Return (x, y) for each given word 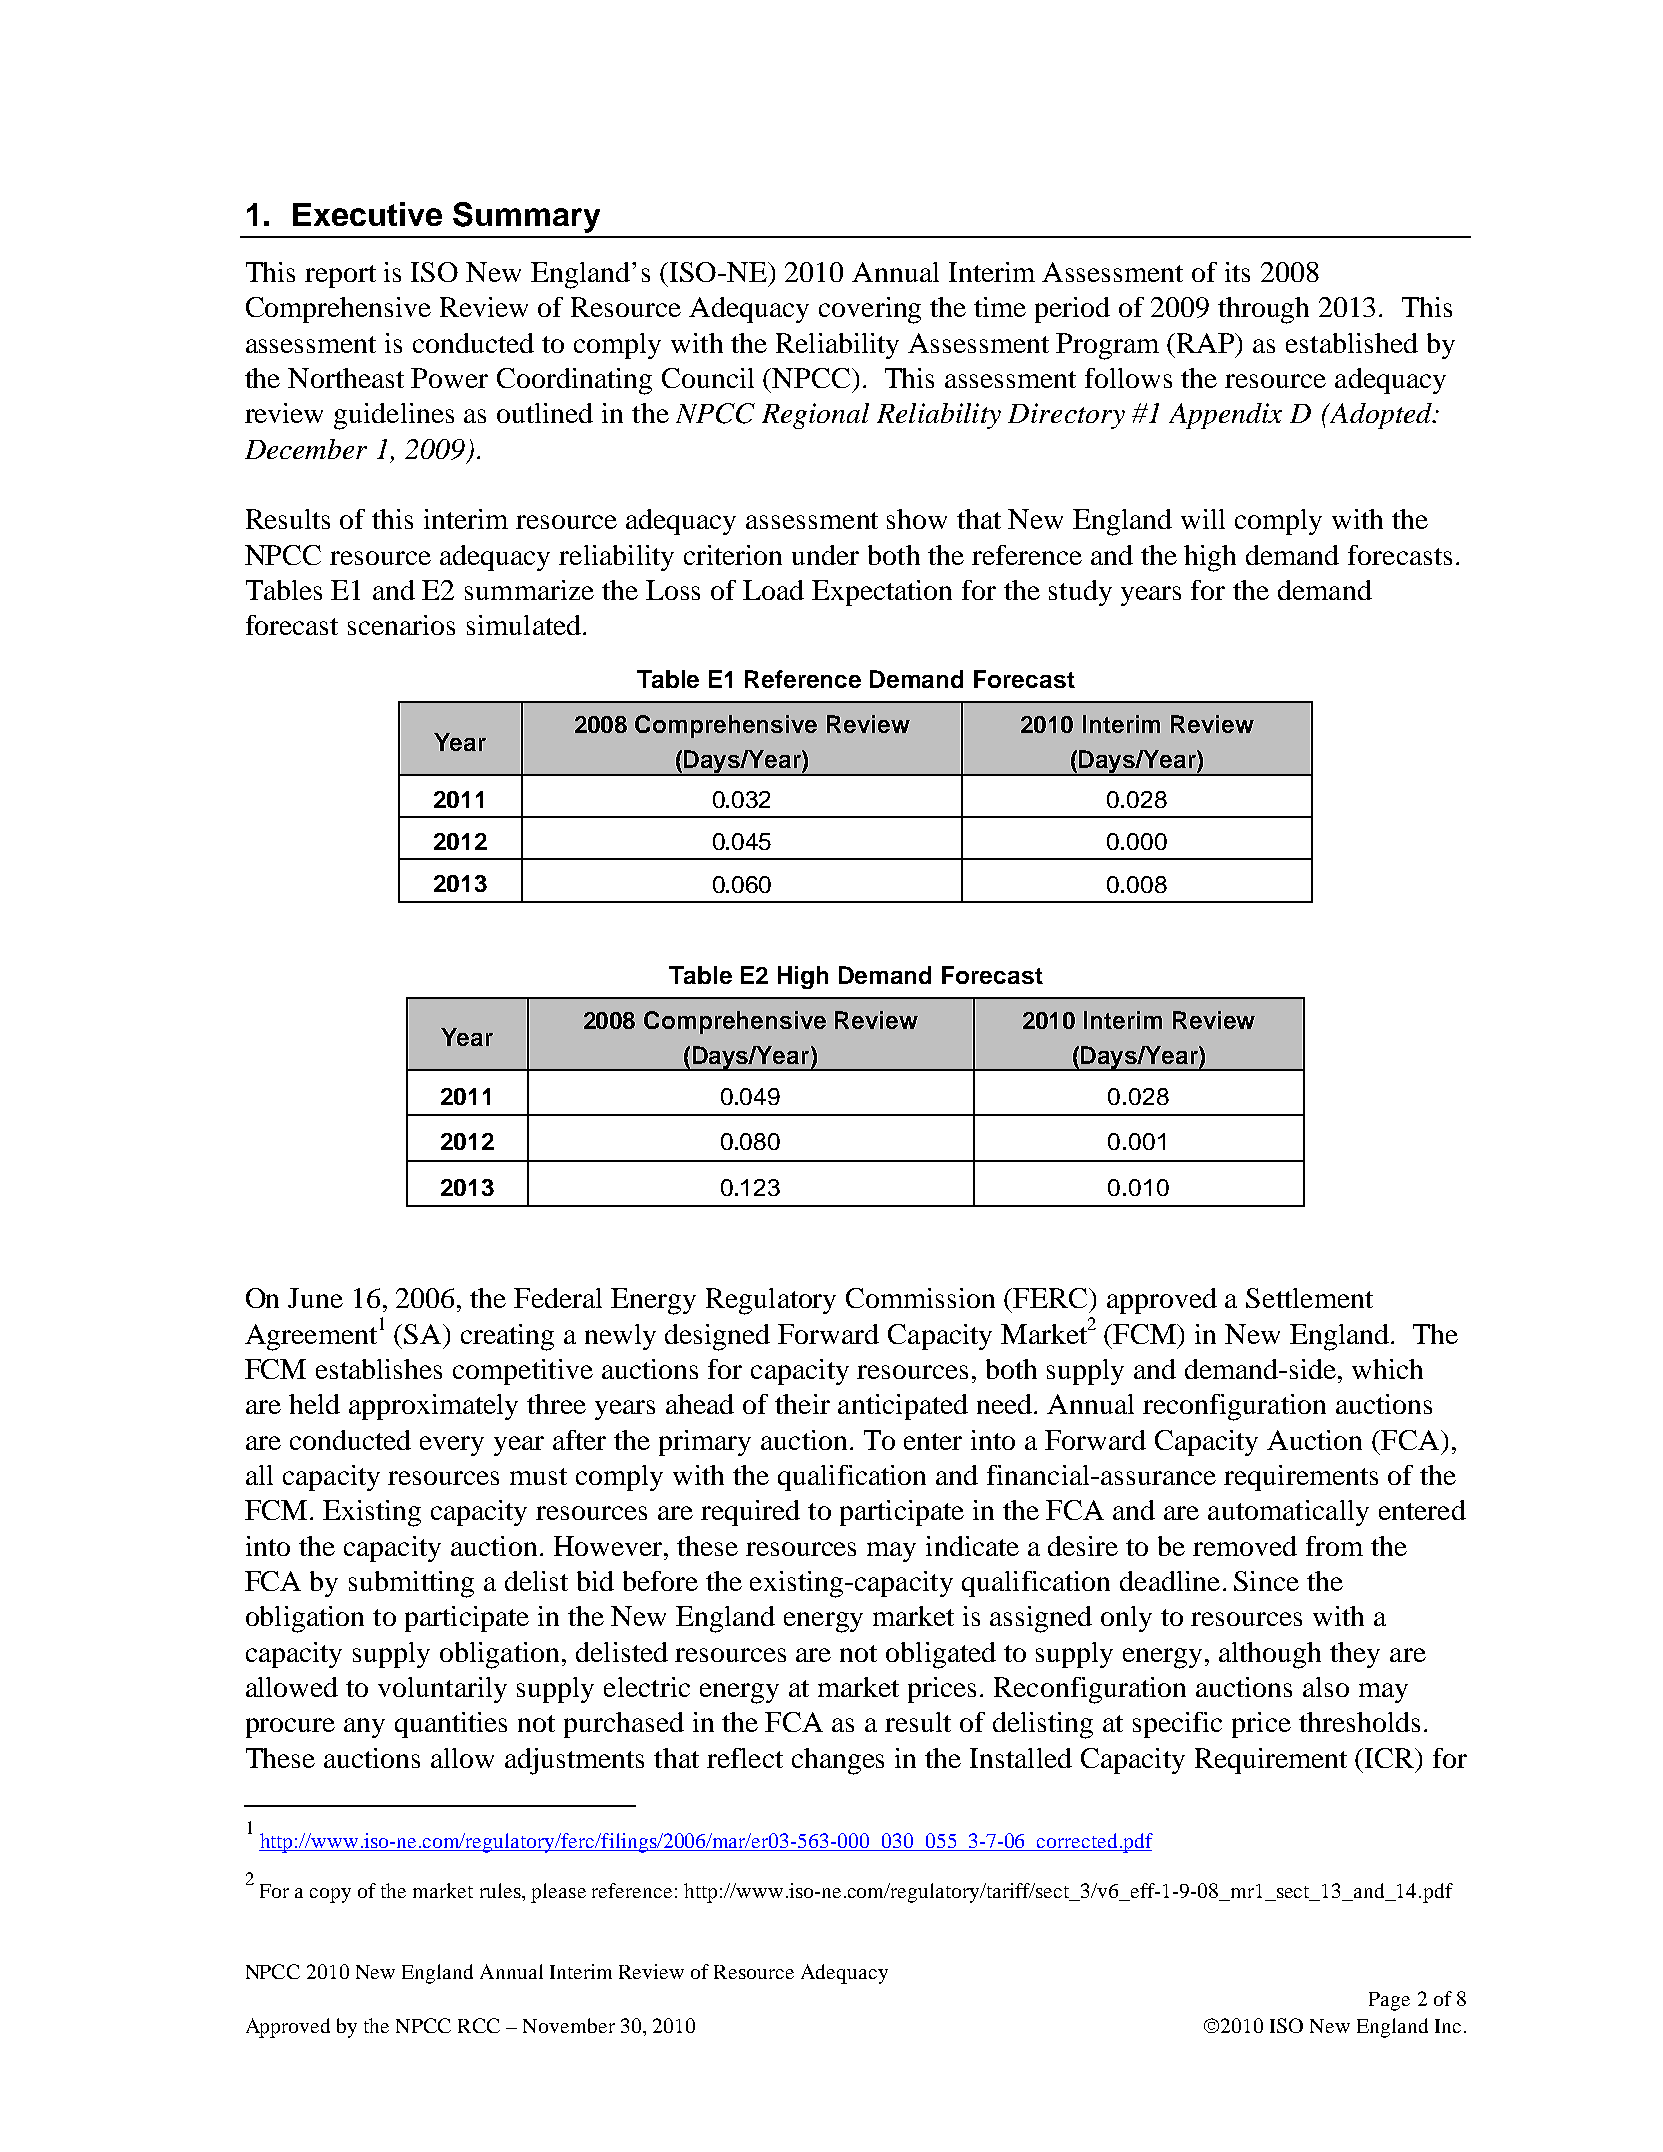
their (802, 1404)
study (1080, 593)
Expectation (882, 593)
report (340, 276)
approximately (433, 1407)
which (1387, 1369)
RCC (479, 2025)
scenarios (401, 625)
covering (870, 310)
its (1237, 272)
